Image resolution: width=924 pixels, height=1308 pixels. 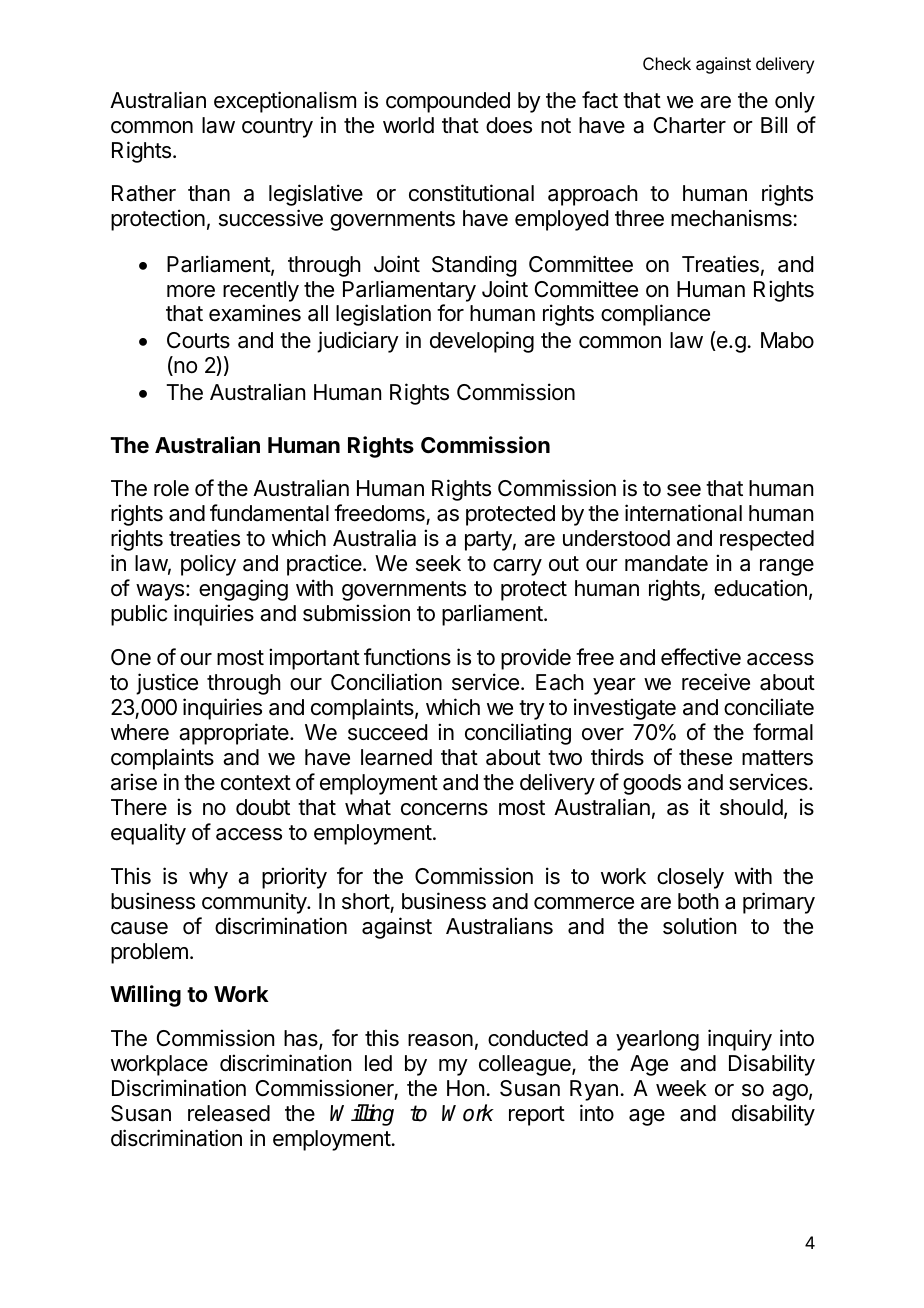 I want to click on released, so click(x=229, y=1113).
